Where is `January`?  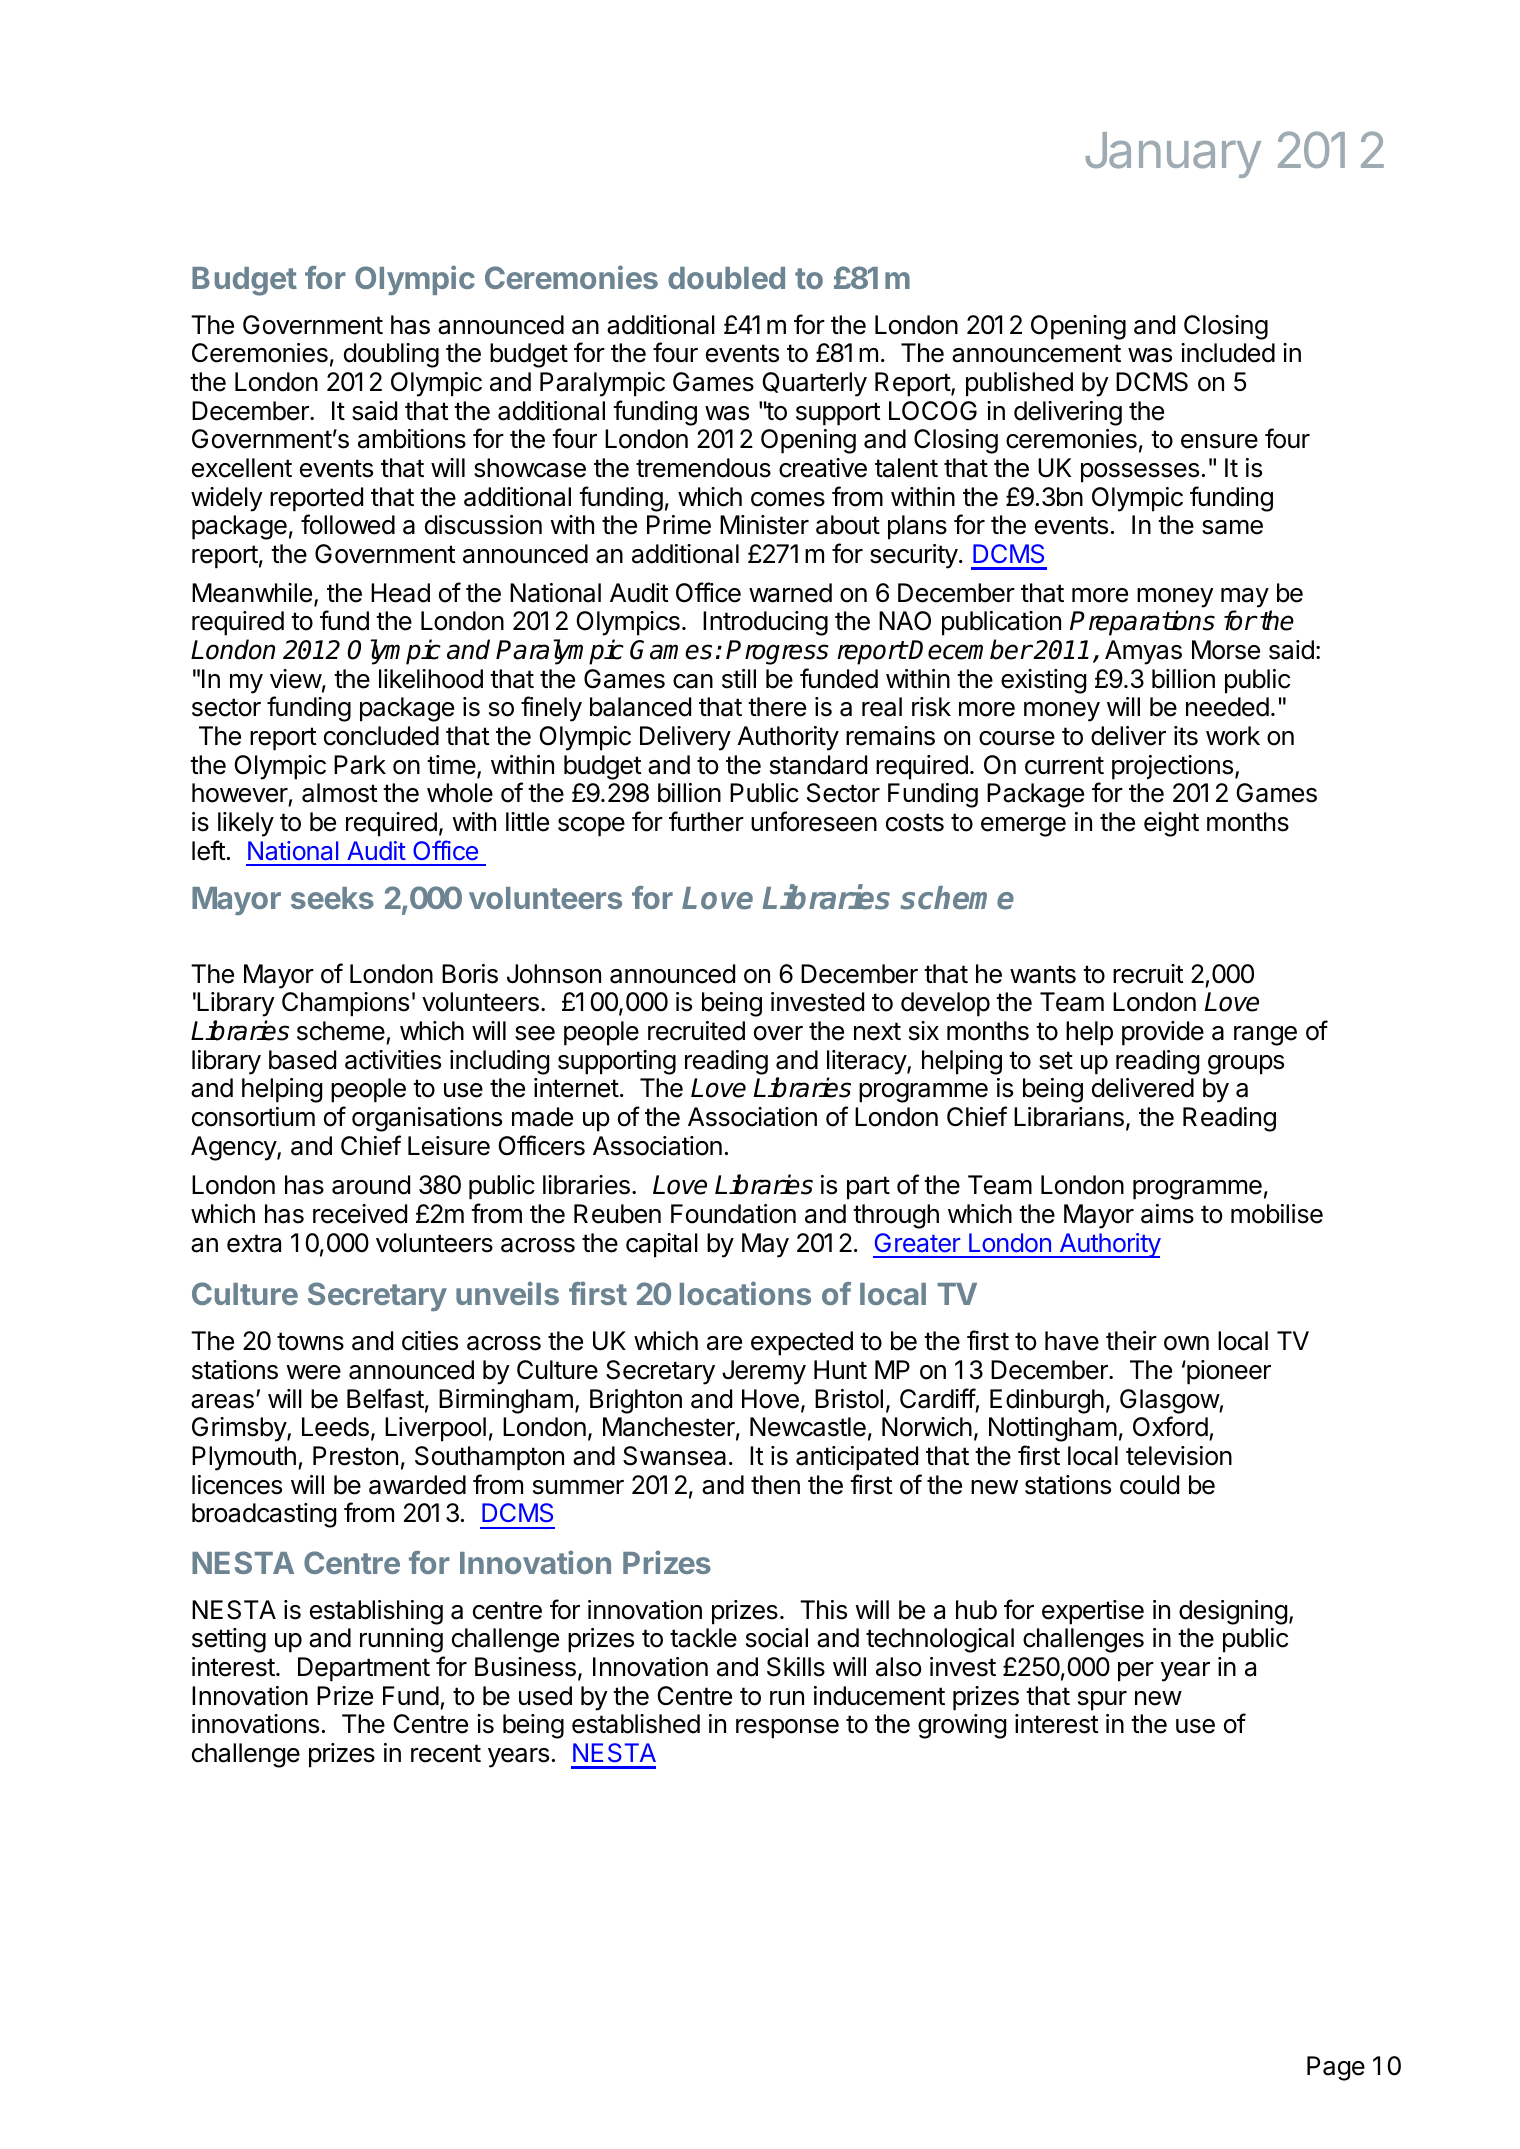 January is located at coordinates (1173, 155).
